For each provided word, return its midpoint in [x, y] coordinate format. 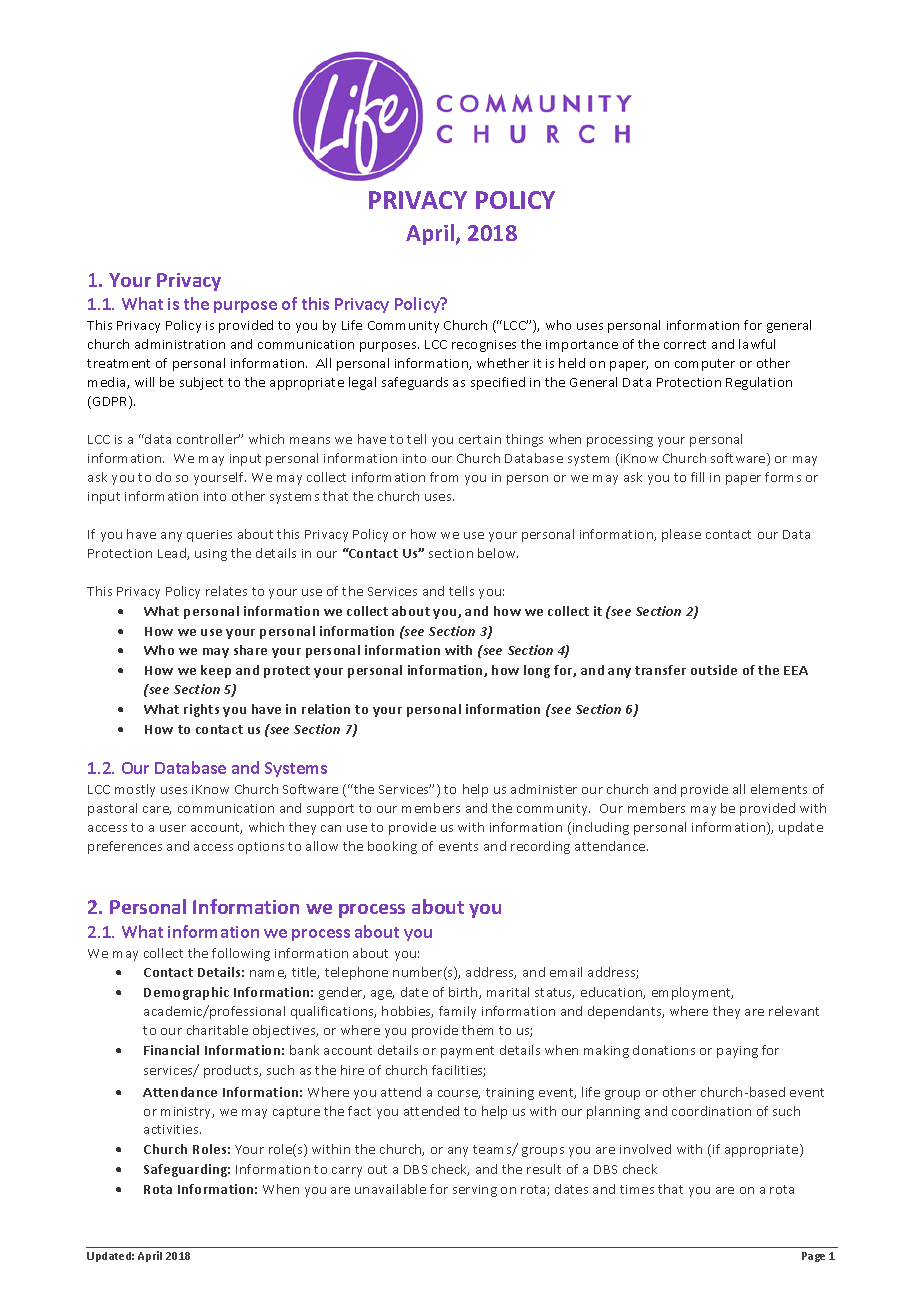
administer [544, 789]
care [157, 810]
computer [705, 365]
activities [172, 1129]
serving [475, 1191]
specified [498, 383]
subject [201, 383]
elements [779, 789]
